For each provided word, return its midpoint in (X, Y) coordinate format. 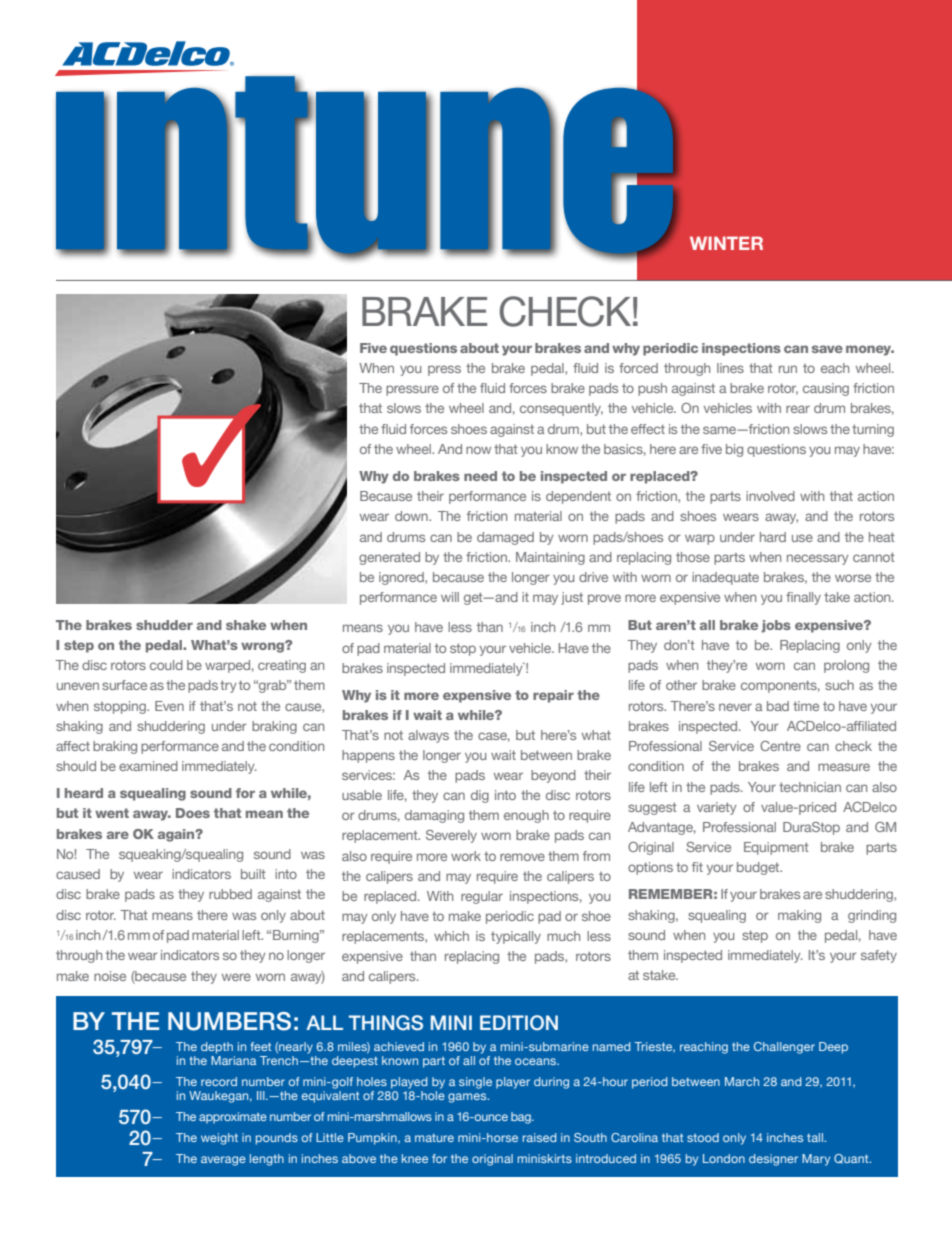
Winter (726, 243)
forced (638, 368)
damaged (505, 538)
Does (193, 813)
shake (246, 625)
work (466, 856)
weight (219, 1139)
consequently (561, 409)
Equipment (776, 848)
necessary (818, 559)
